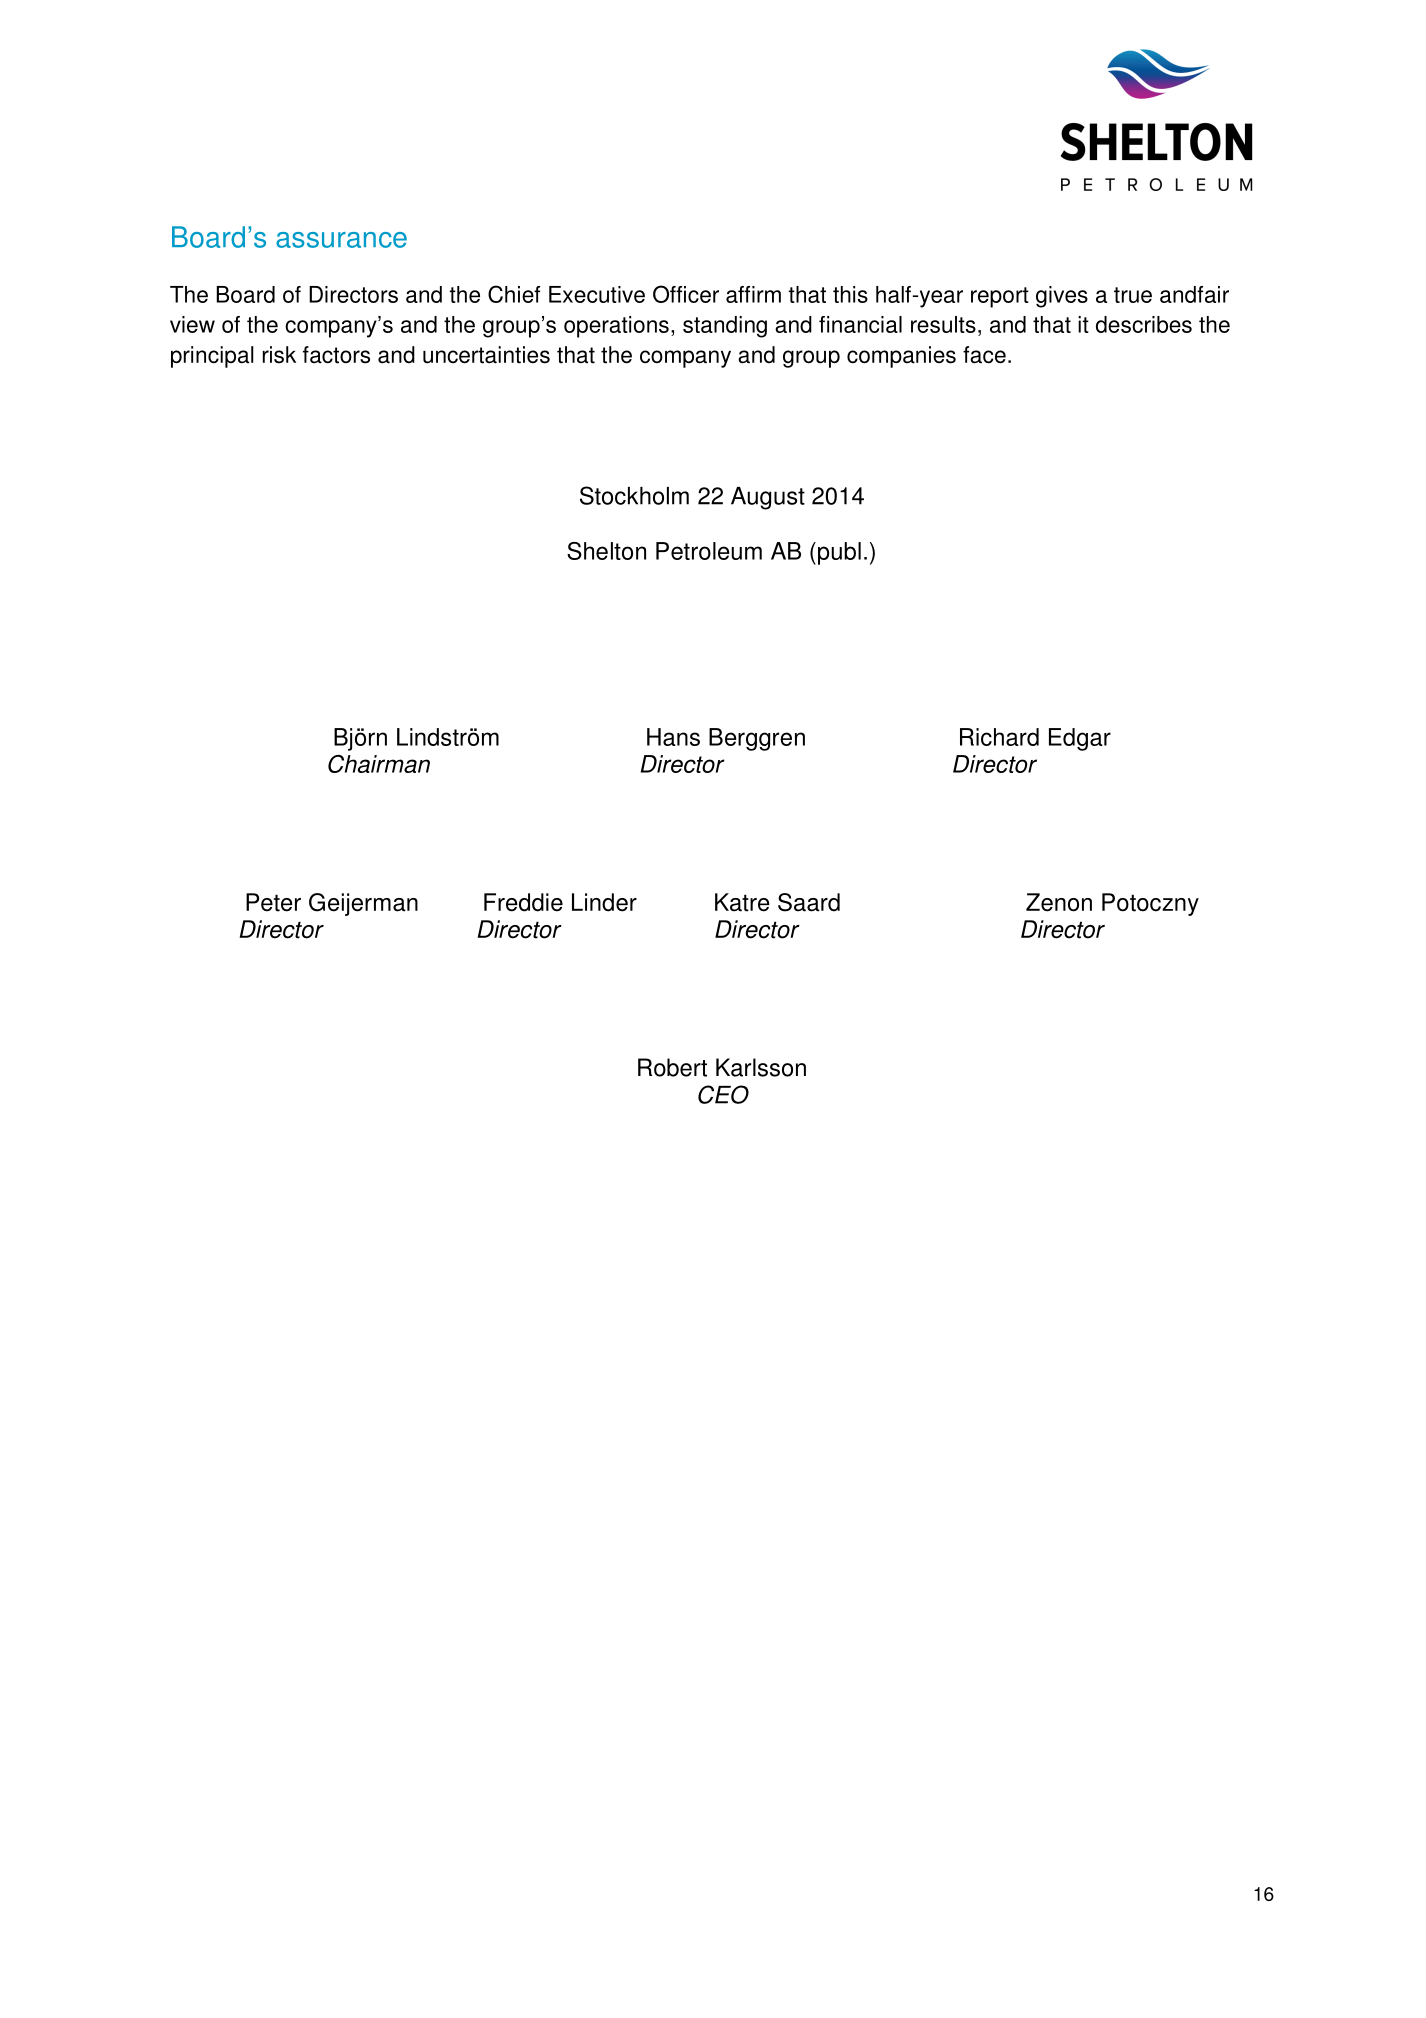  What do you see at coordinates (523, 902) in the page?
I see `Freddie` at bounding box center [523, 902].
